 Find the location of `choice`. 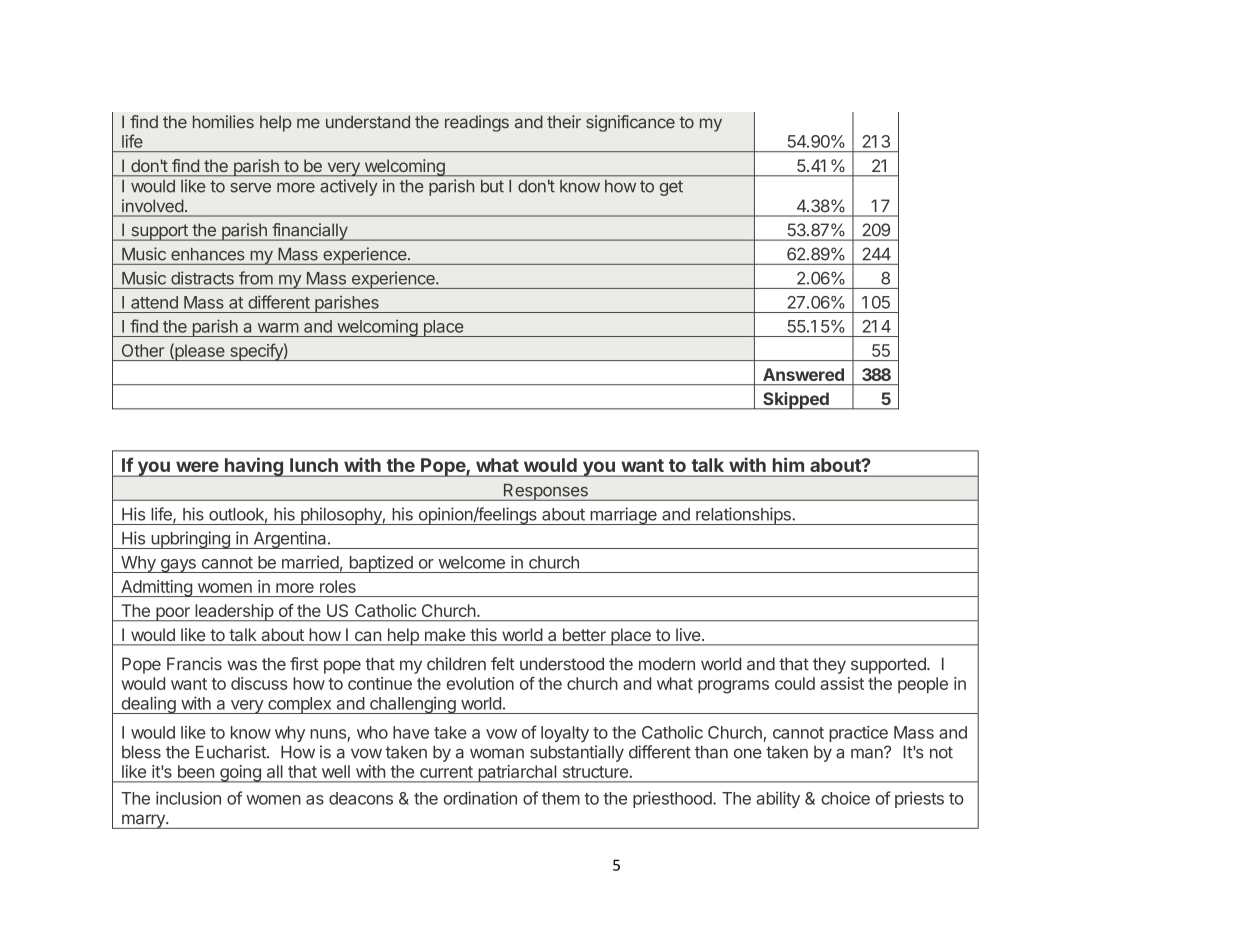

choice is located at coordinates (845, 798).
